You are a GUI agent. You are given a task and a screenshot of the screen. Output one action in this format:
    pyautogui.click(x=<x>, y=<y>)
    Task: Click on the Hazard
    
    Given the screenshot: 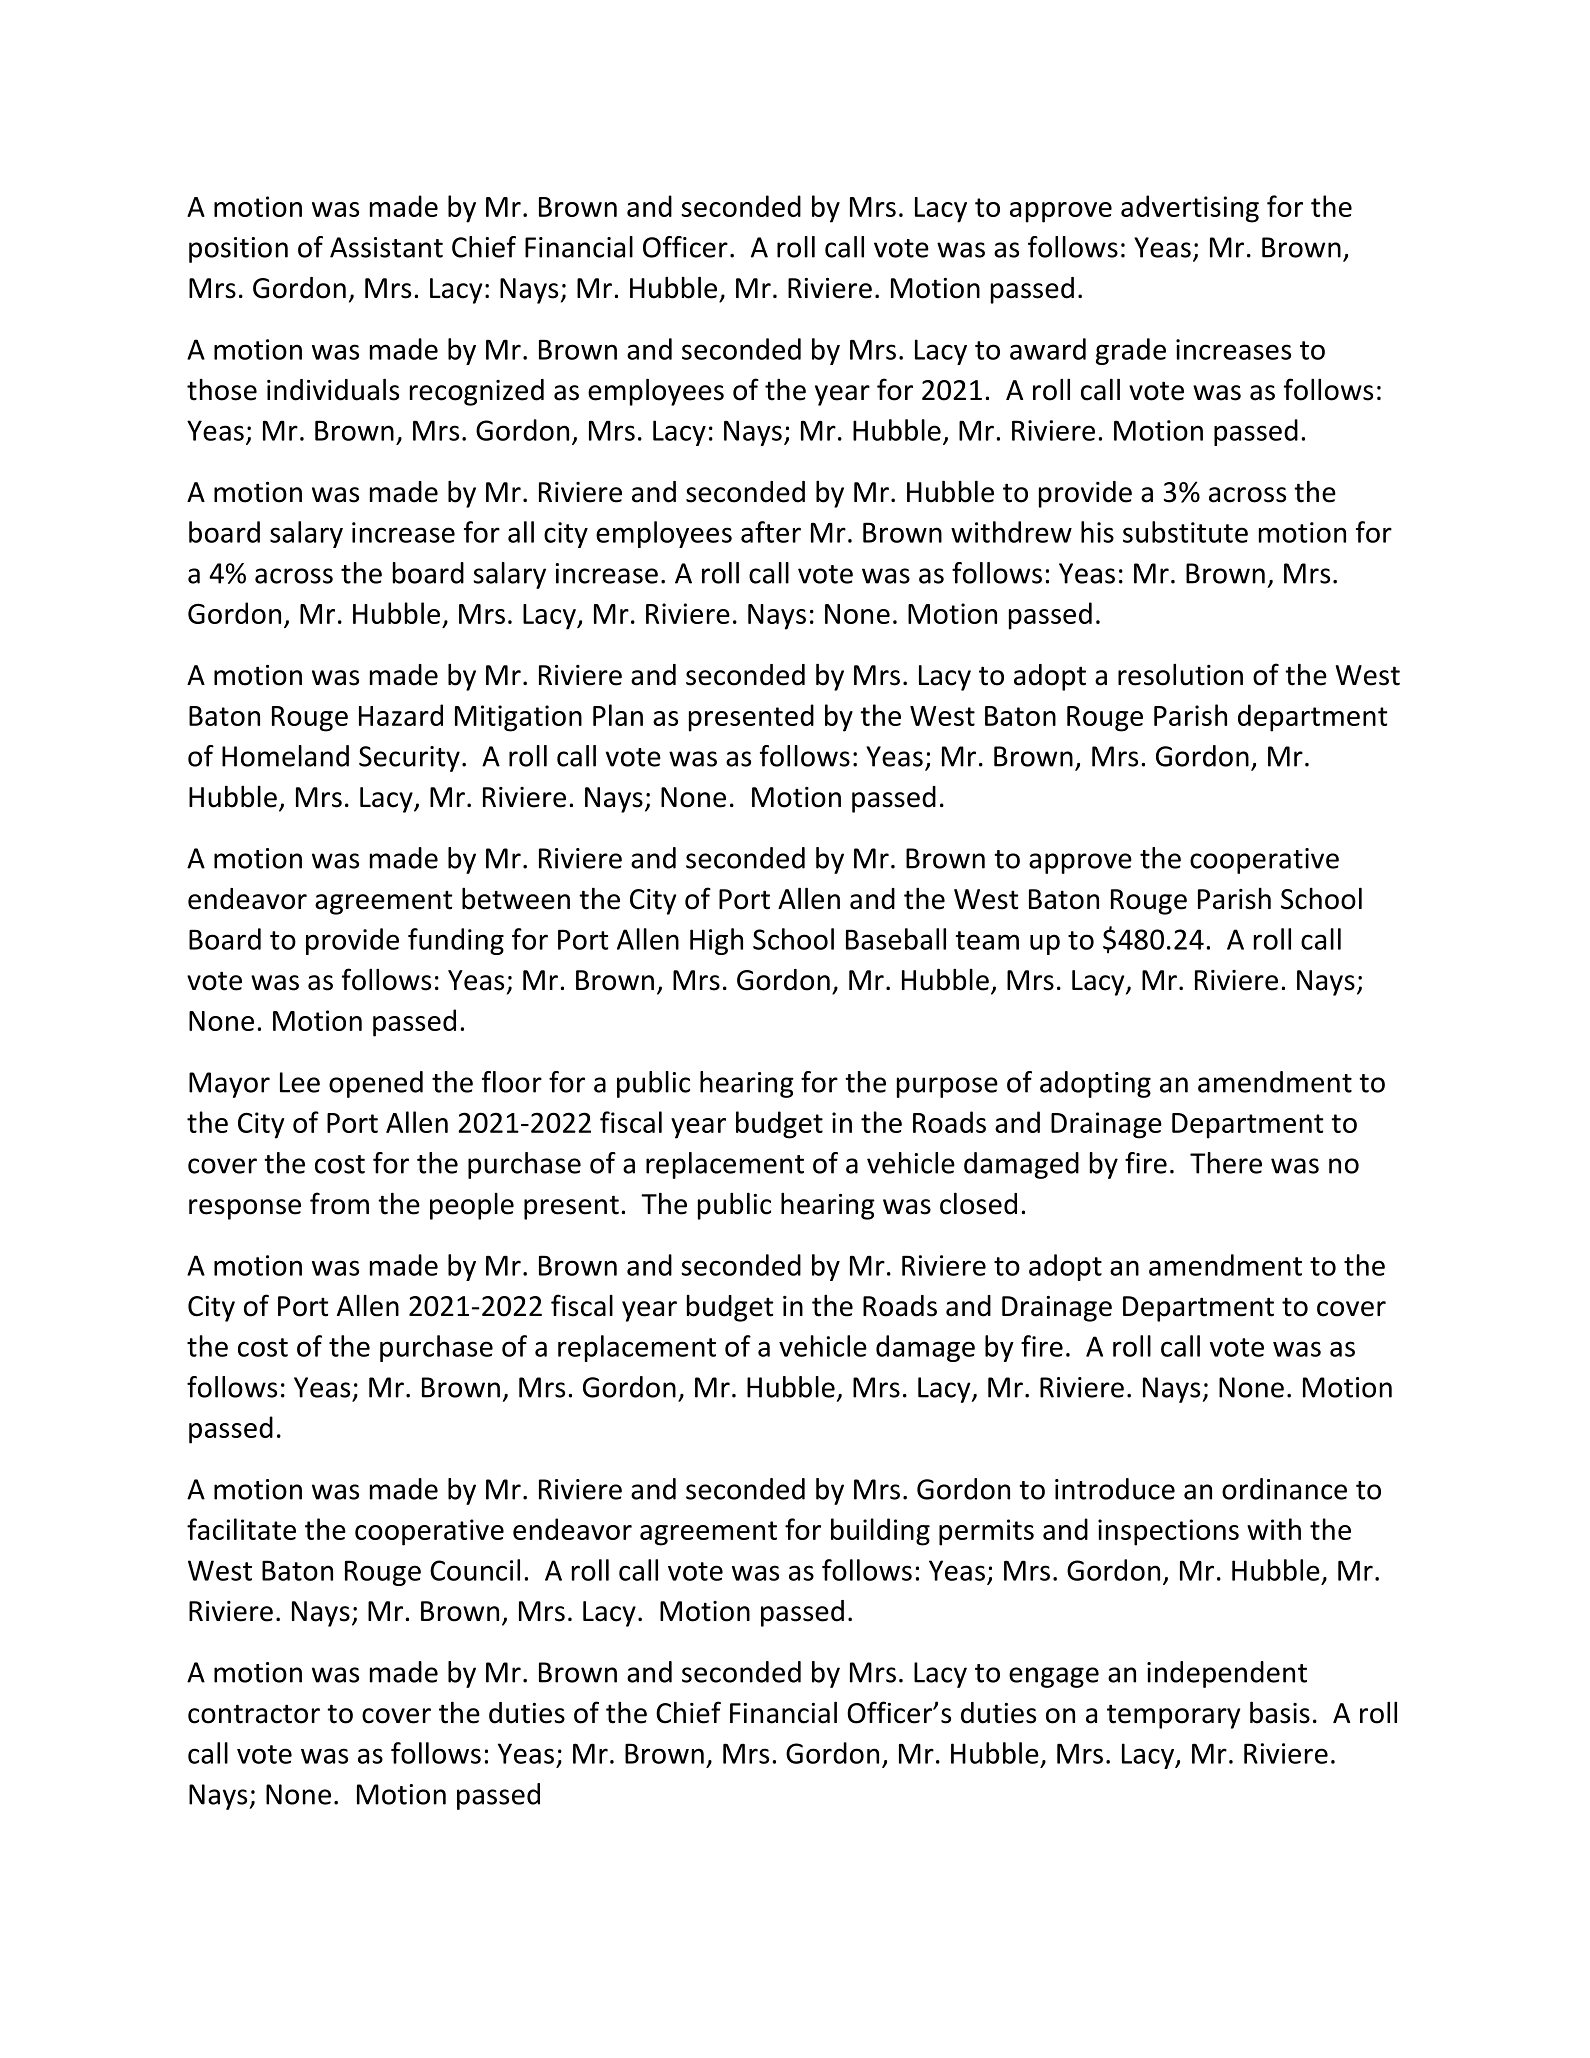 What is the action you would take?
    pyautogui.click(x=401, y=715)
